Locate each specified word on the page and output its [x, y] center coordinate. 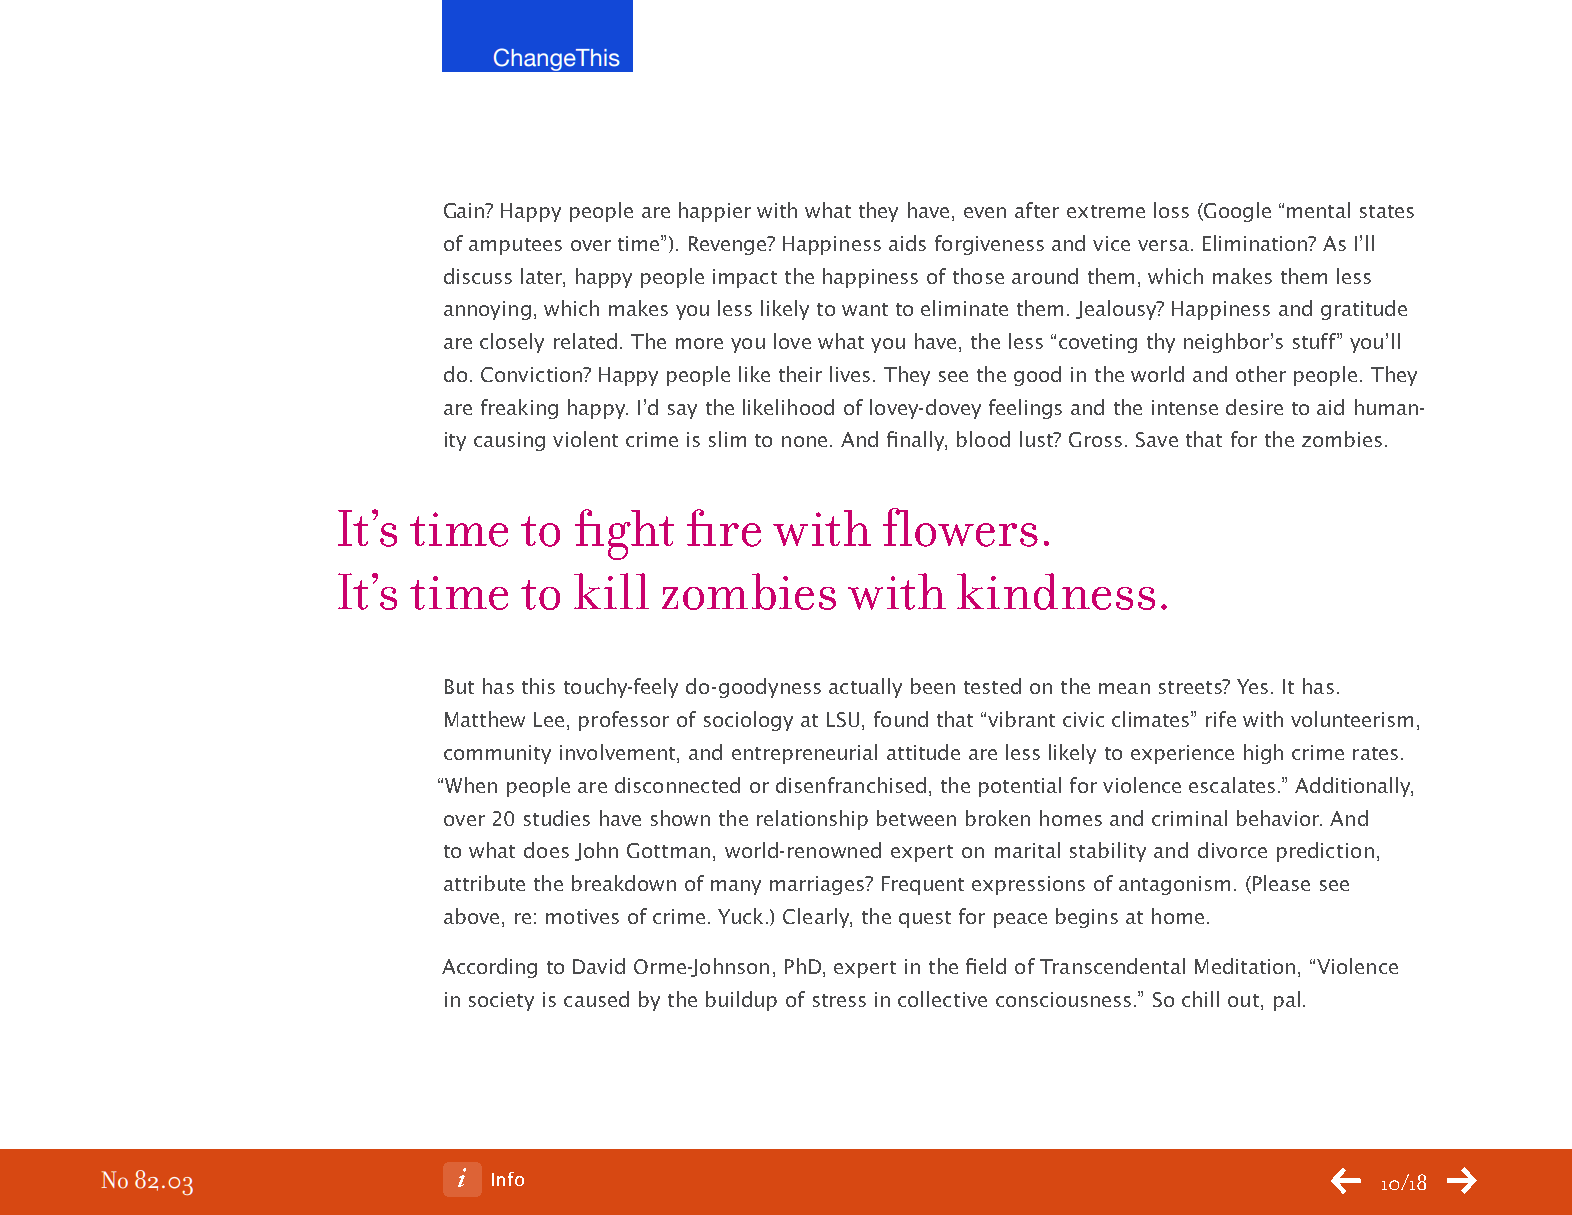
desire [1254, 407]
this [538, 686]
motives [582, 916]
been [933, 686]
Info [508, 1179]
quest [925, 919]
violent [585, 439]
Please [1280, 884]
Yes [1252, 686]
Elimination [1256, 243]
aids [907, 243]
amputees [515, 246]
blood [983, 439]
